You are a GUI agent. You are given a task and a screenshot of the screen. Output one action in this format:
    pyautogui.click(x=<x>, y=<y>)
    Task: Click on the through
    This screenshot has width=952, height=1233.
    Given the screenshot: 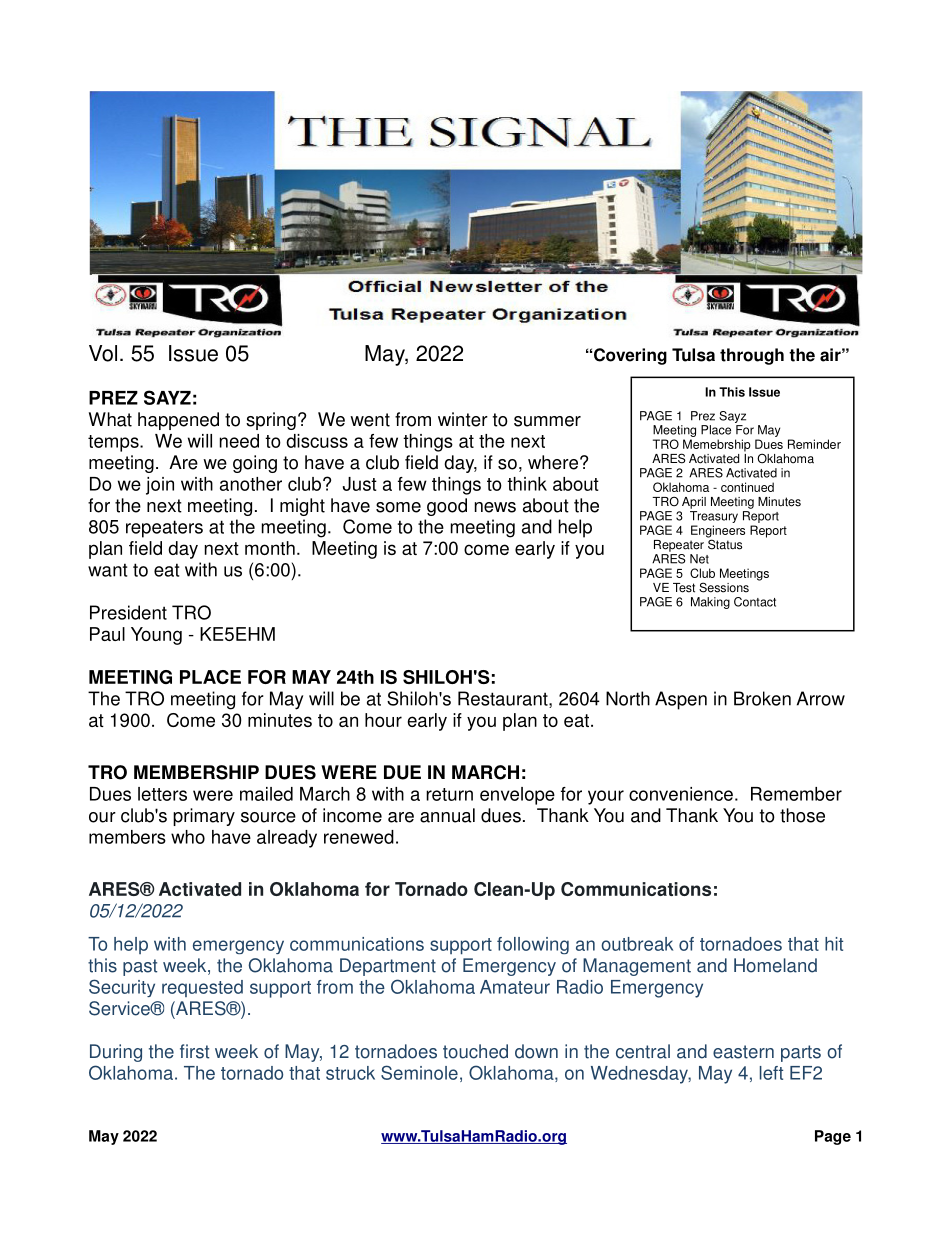 What is the action you would take?
    pyautogui.click(x=752, y=356)
